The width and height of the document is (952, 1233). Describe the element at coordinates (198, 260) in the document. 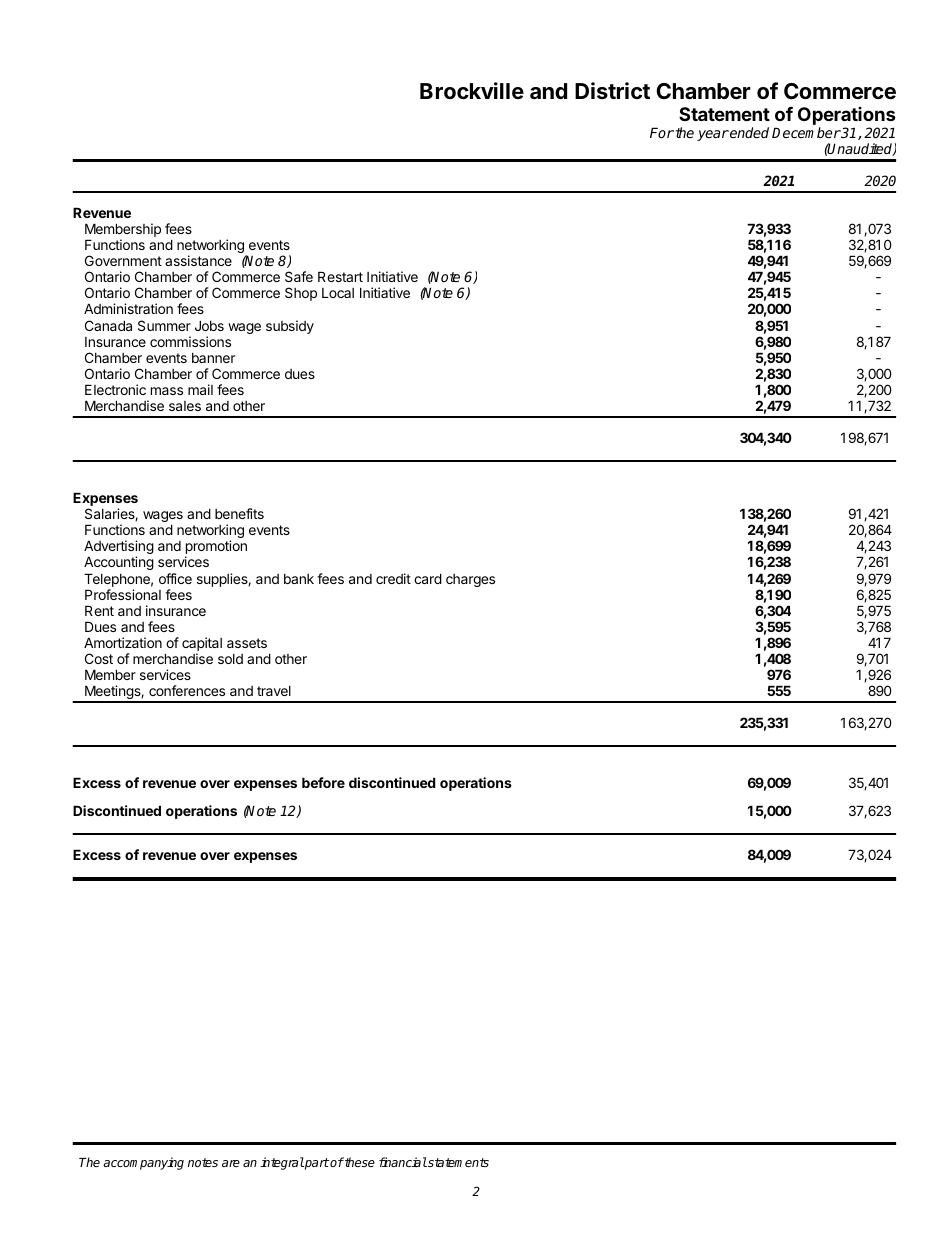

I see `assistance` at that location.
